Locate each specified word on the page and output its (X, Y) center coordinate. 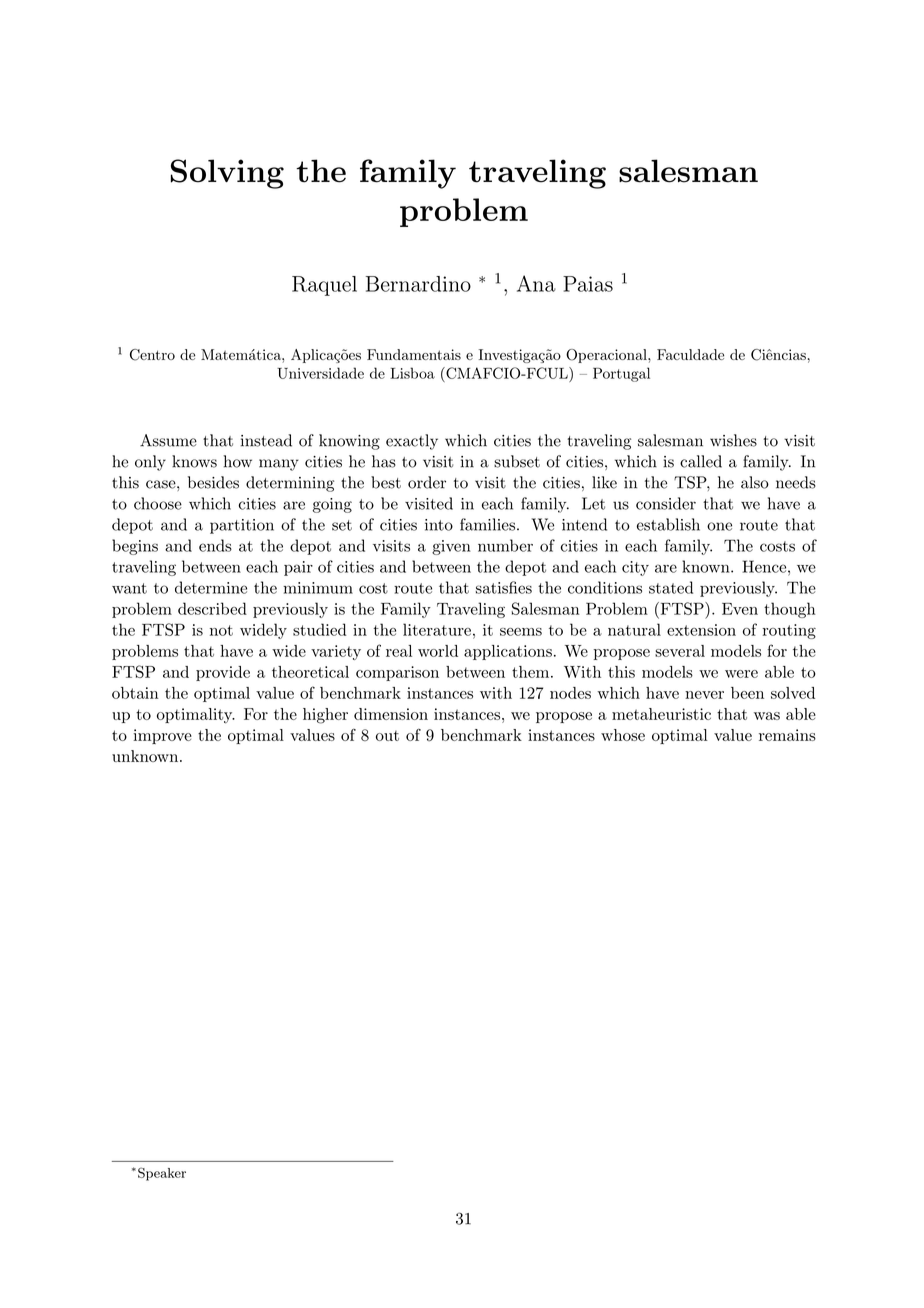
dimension (391, 714)
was (767, 716)
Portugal (621, 374)
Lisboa (412, 373)
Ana (536, 283)
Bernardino (418, 284)
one (719, 526)
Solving (227, 174)
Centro (152, 355)
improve (162, 736)
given (451, 547)
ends (215, 545)
